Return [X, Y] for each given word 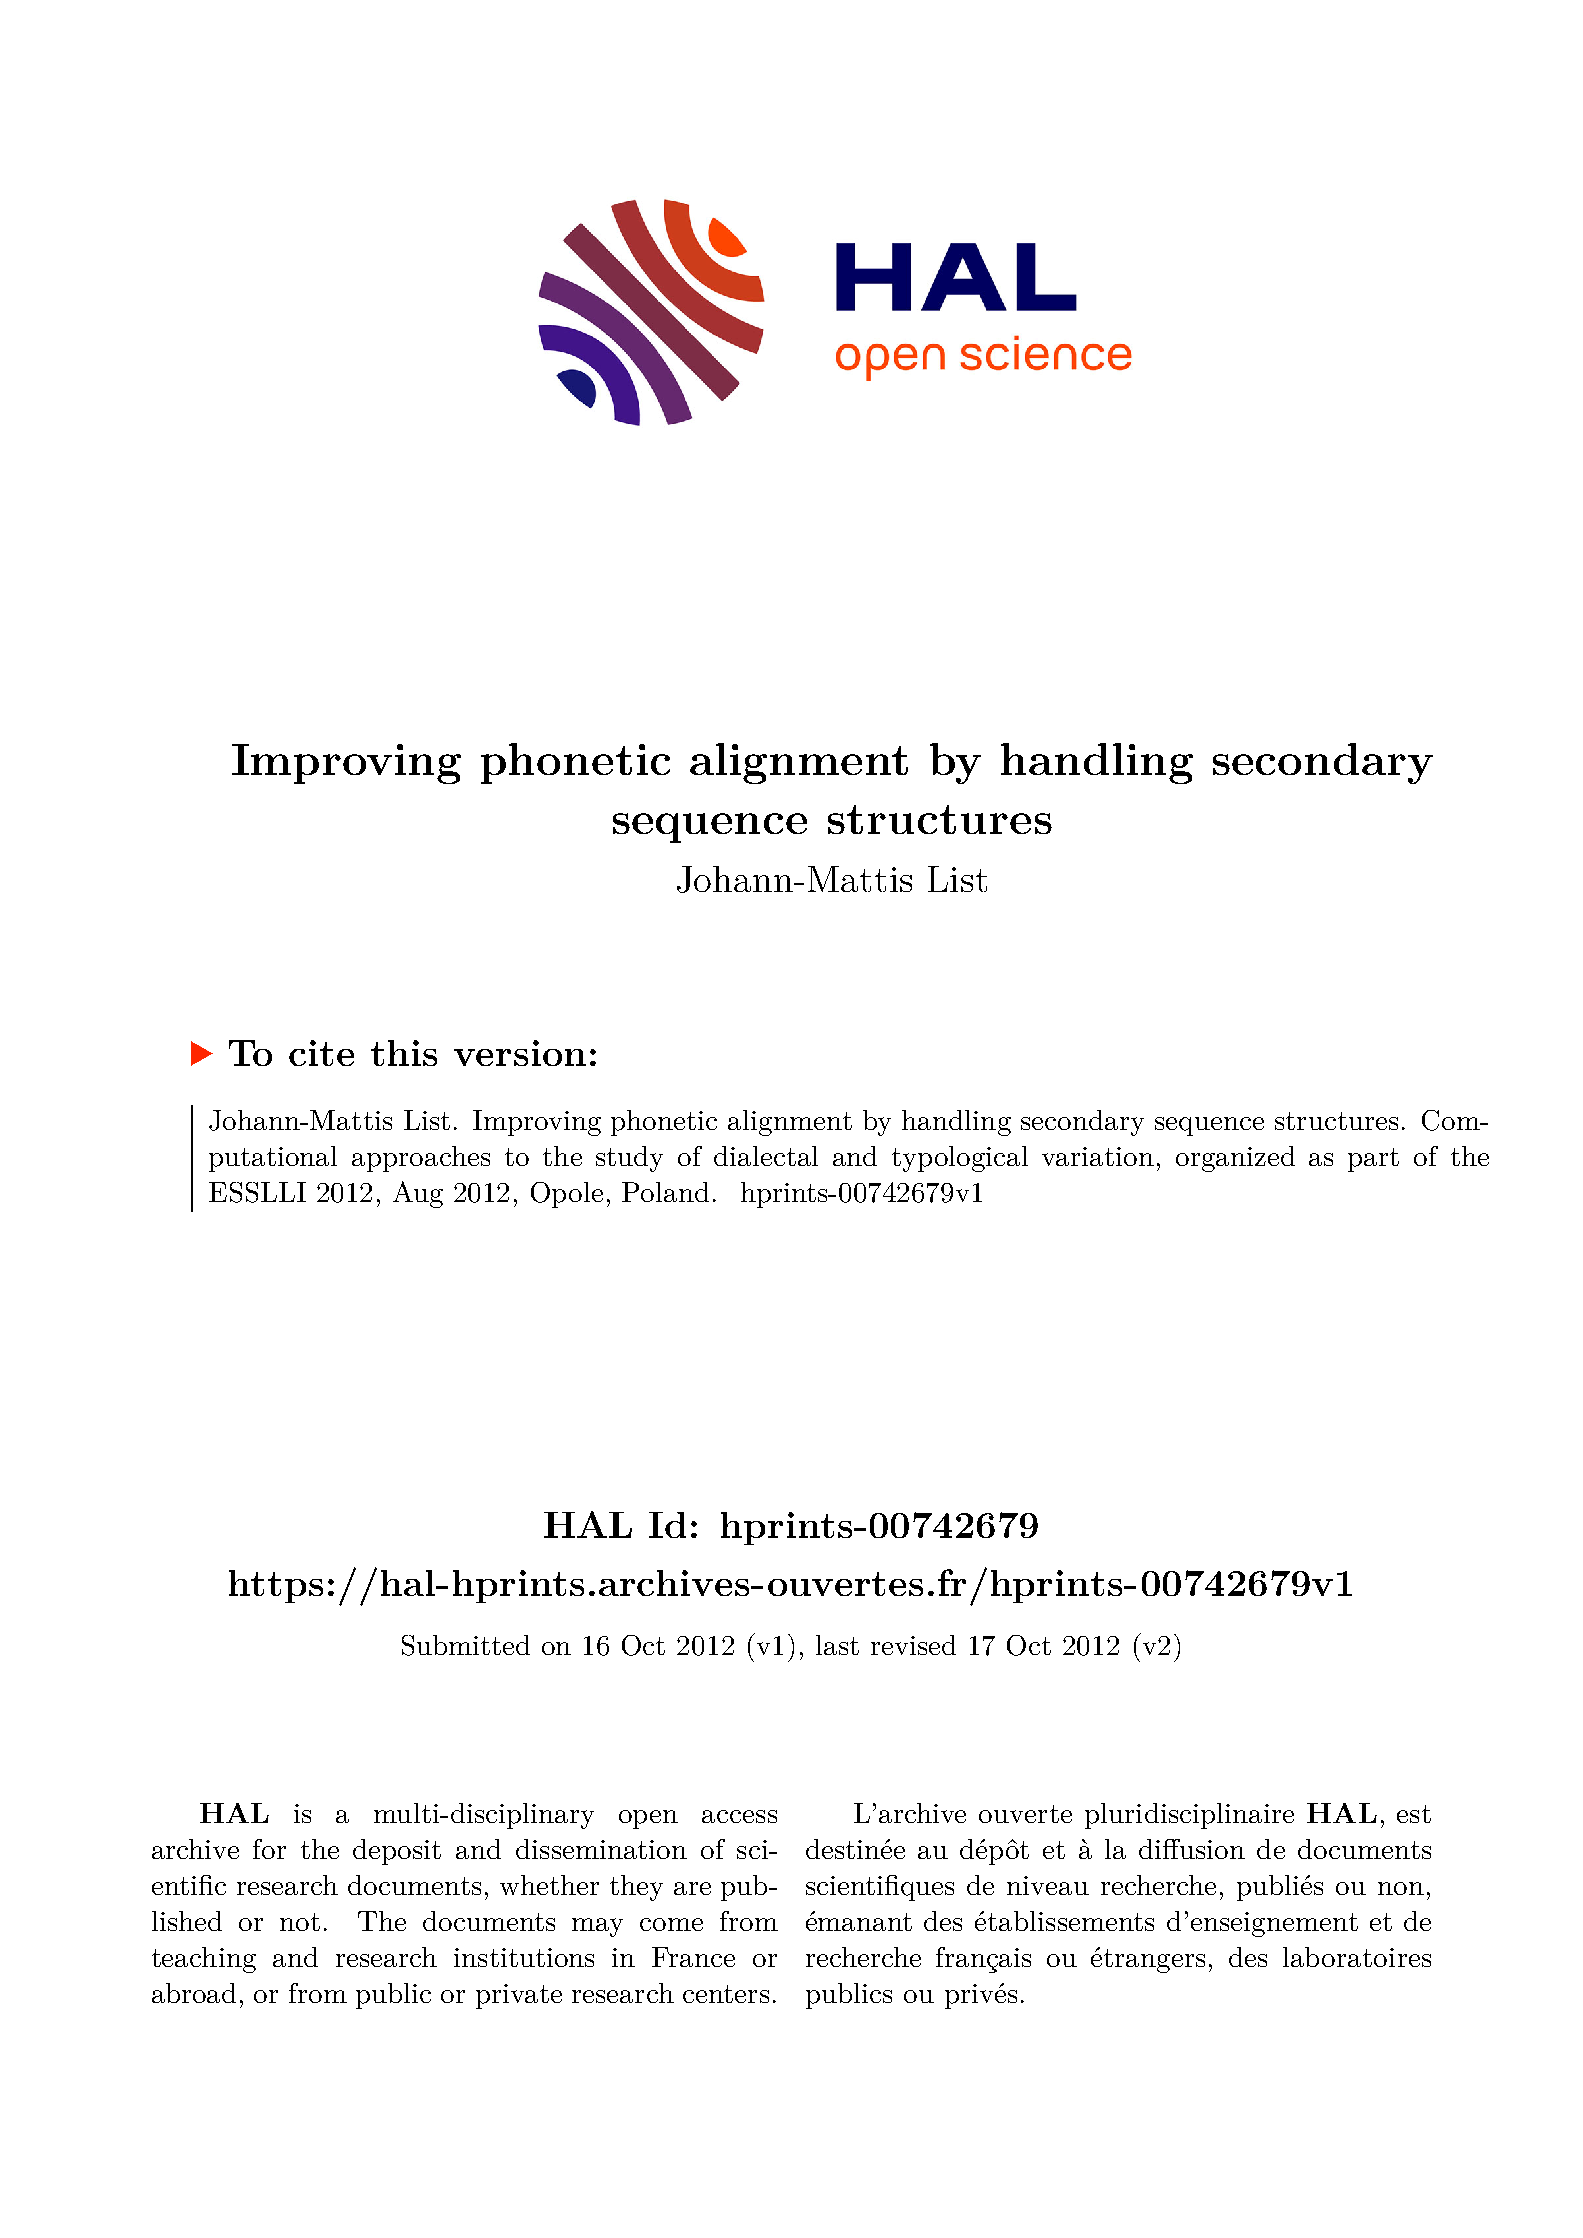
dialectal [766, 1156]
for [269, 1849]
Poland [665, 1192]
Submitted [466, 1645]
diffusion [1192, 1849]
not [300, 1922]
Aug [418, 1194]
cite [321, 1053]
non [1401, 1888]
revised [913, 1645]
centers [726, 1994]
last [837, 1645]
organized [1235, 1159]
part [1373, 1160]
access [739, 1816]
